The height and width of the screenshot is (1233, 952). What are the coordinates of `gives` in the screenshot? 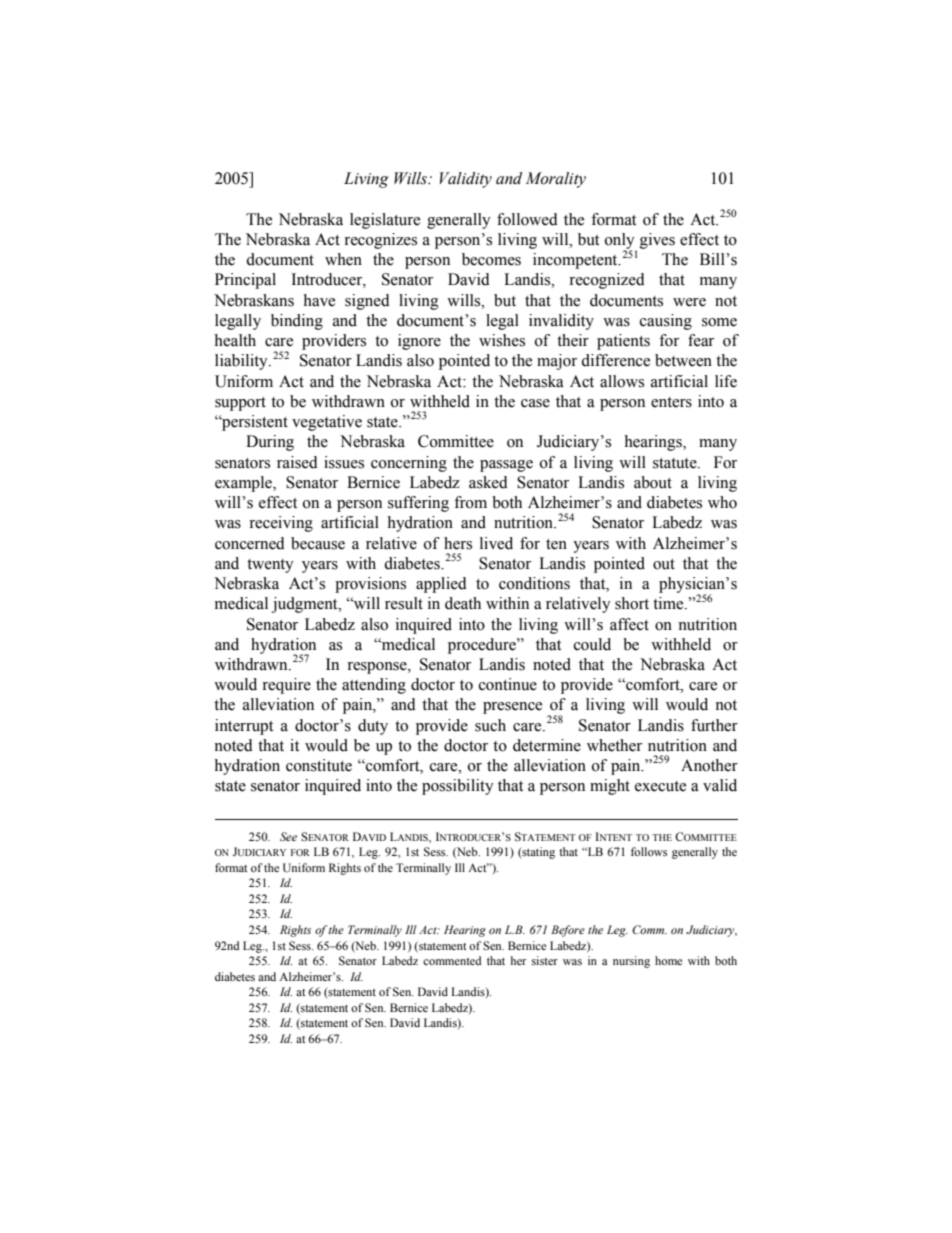 It's located at (657, 241).
